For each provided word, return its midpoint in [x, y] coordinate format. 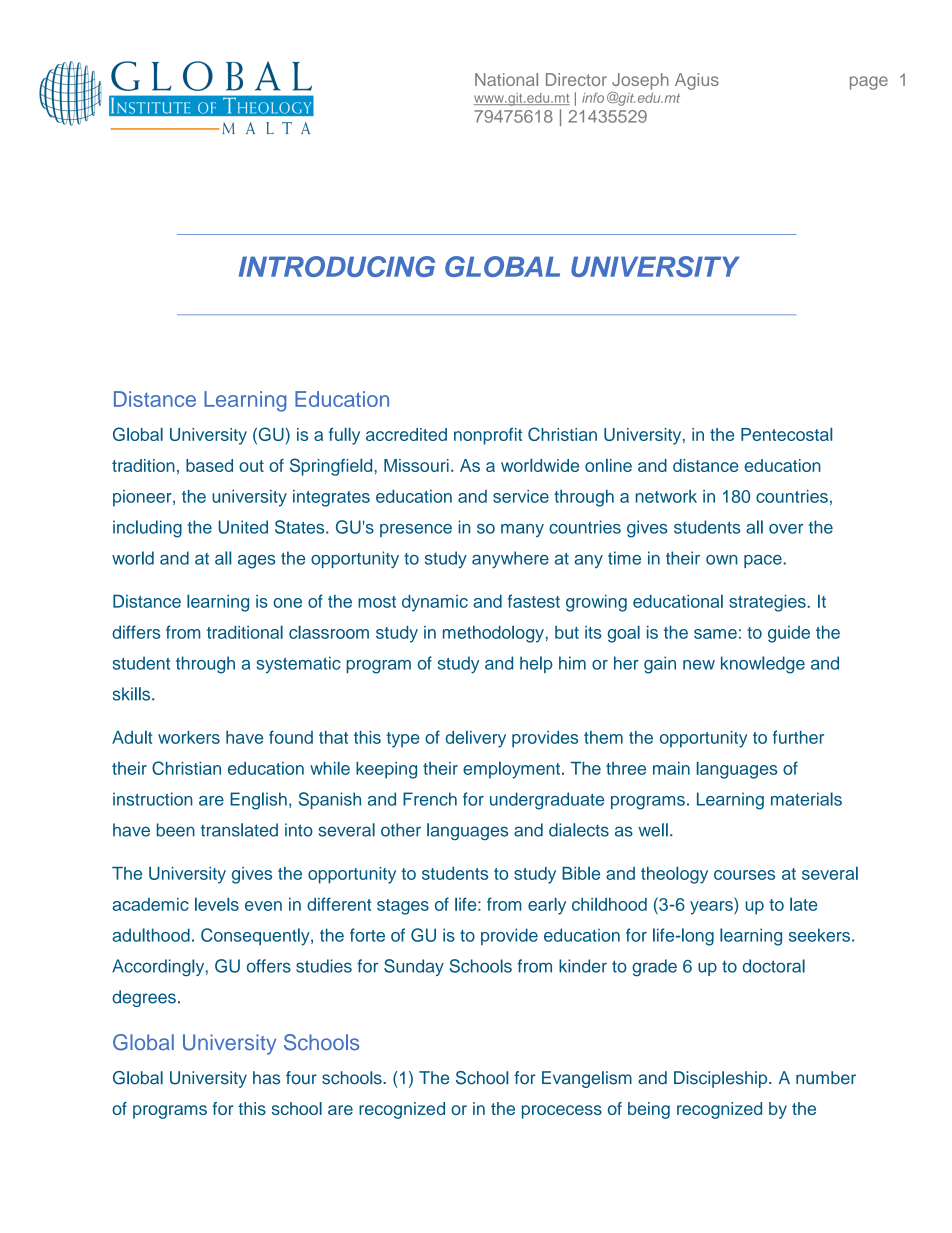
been [176, 830]
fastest [534, 601]
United [243, 527]
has [266, 1078]
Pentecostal [786, 434]
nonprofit [488, 436]
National [506, 79]
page [869, 83]
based [209, 465]
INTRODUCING [337, 266]
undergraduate [547, 801]
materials [806, 799]
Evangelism [587, 1079]
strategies [767, 603]
